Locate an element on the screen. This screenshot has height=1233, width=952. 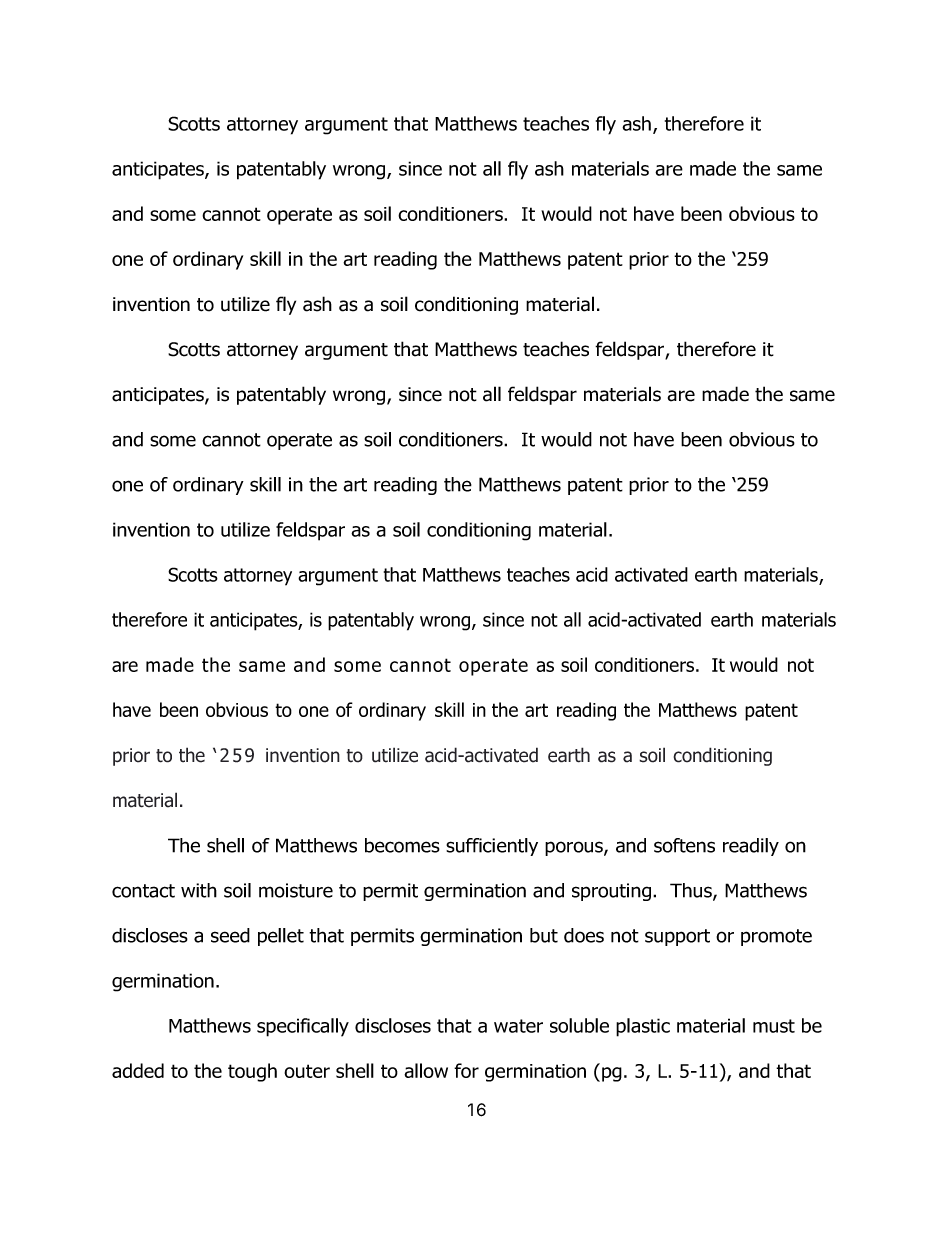
specifically is located at coordinates (303, 1027).
